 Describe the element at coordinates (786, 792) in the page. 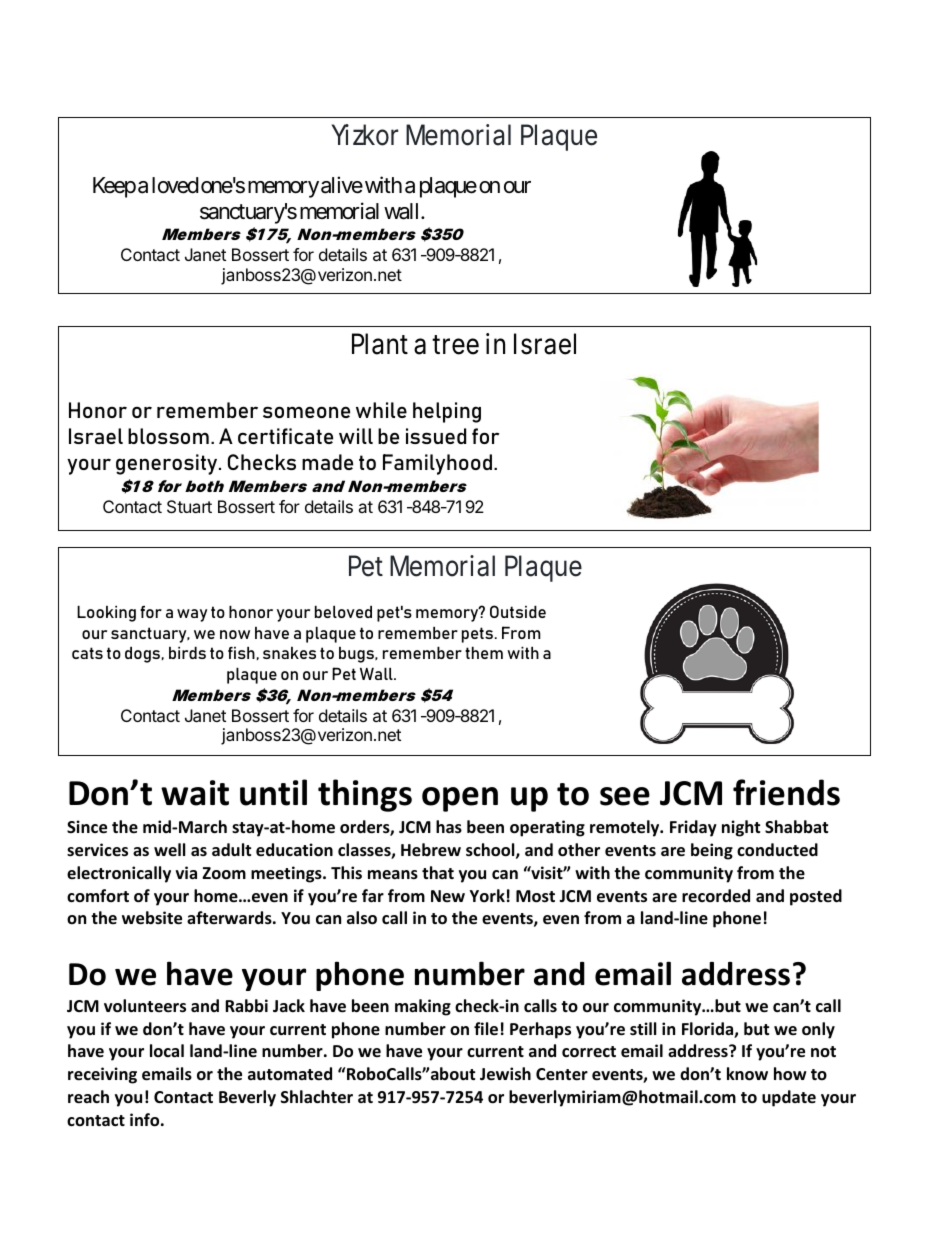

I see `friends` at that location.
